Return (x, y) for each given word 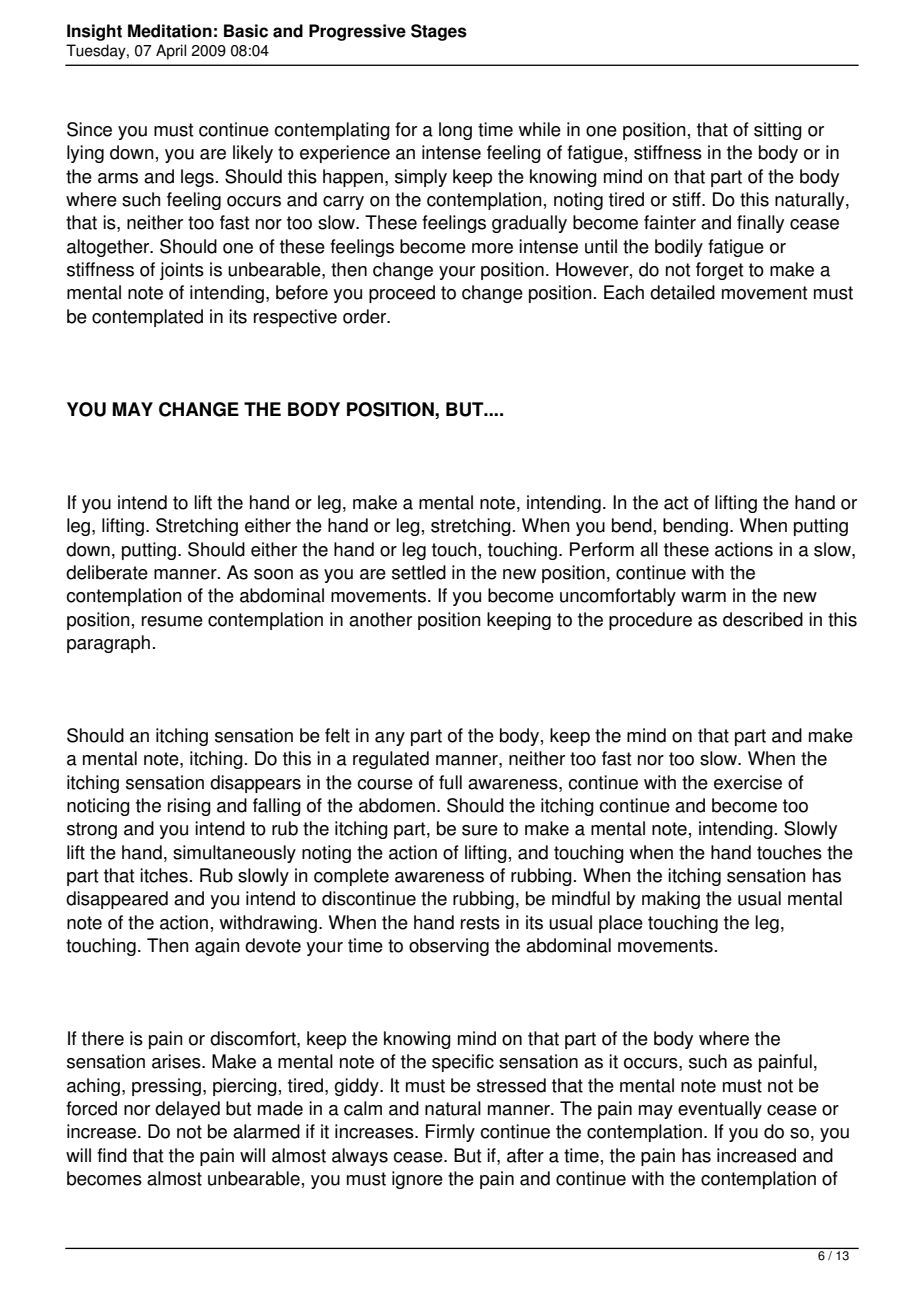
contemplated (147, 318)
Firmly (450, 1133)
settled (419, 572)
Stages (439, 32)
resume (172, 621)
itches (164, 875)
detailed (682, 292)
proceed (402, 294)
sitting (778, 131)
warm (703, 597)
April (171, 52)
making (671, 900)
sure (480, 830)
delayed (187, 1110)
